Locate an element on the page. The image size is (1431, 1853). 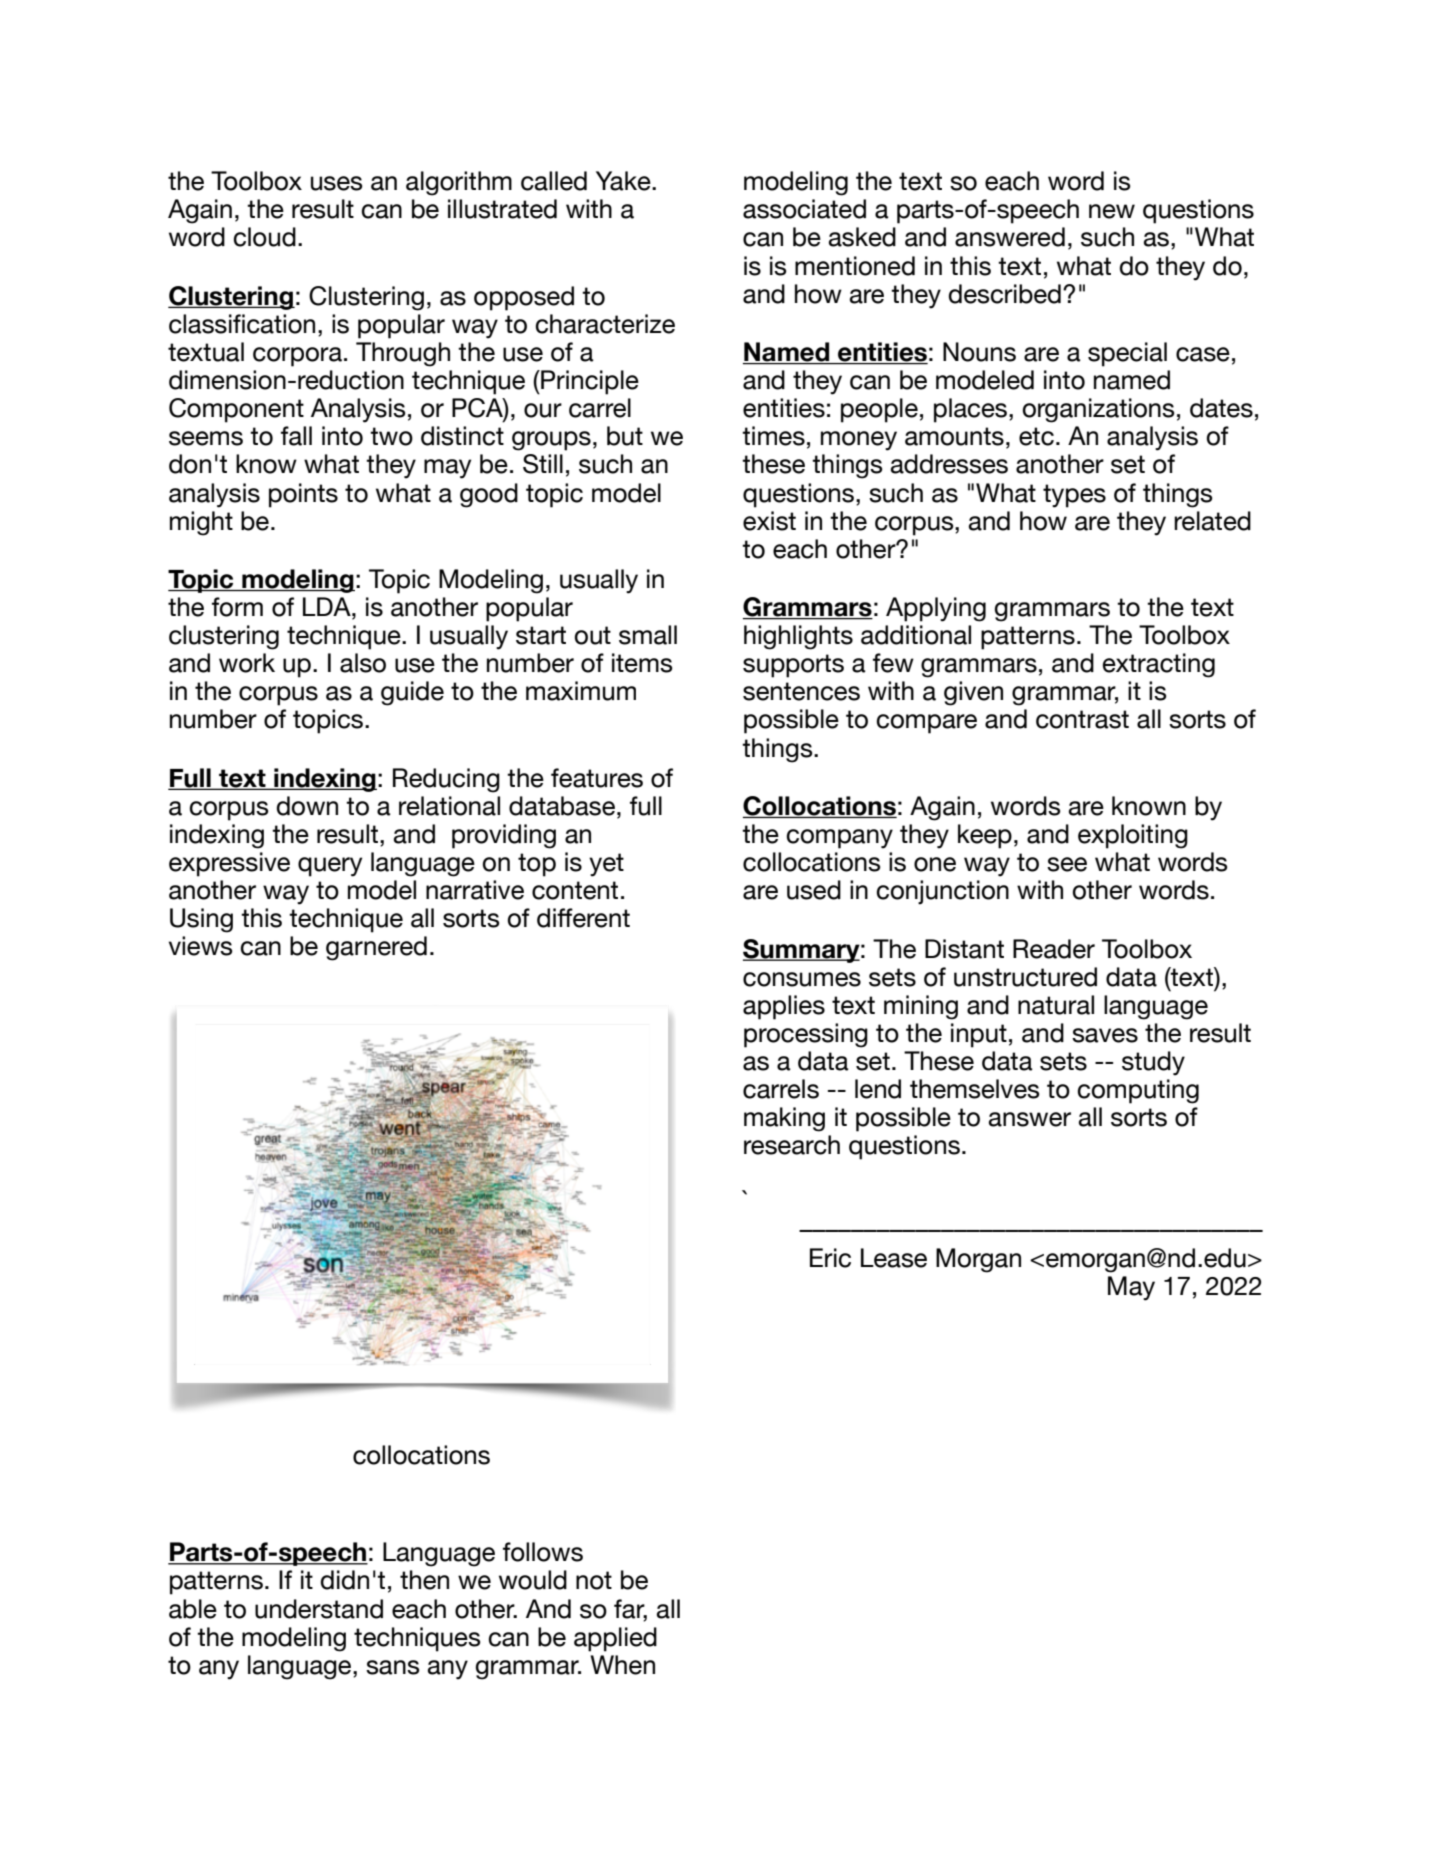
understand is located at coordinates (319, 1609).
